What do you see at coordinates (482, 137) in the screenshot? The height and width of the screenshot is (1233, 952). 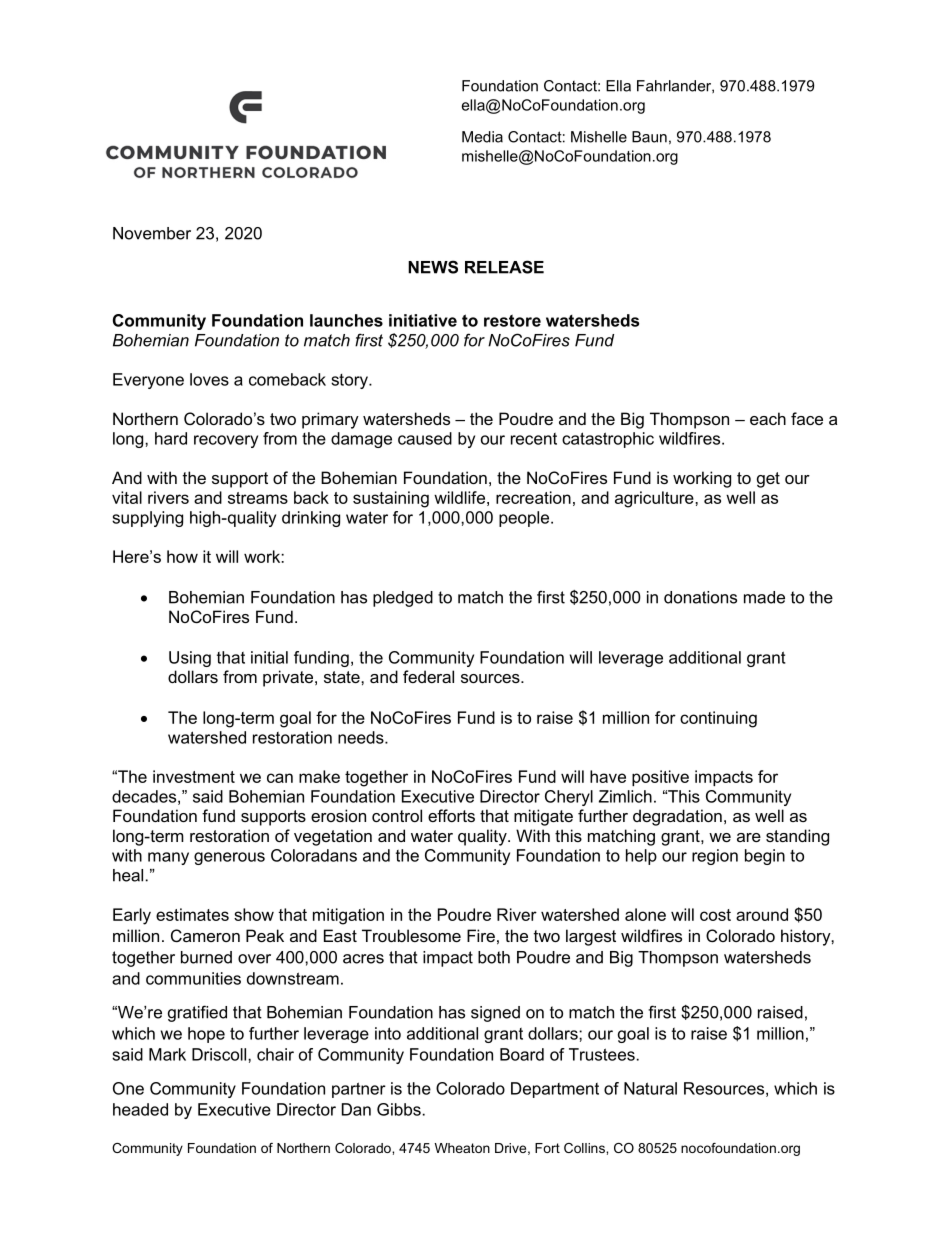 I see `Media` at bounding box center [482, 137].
